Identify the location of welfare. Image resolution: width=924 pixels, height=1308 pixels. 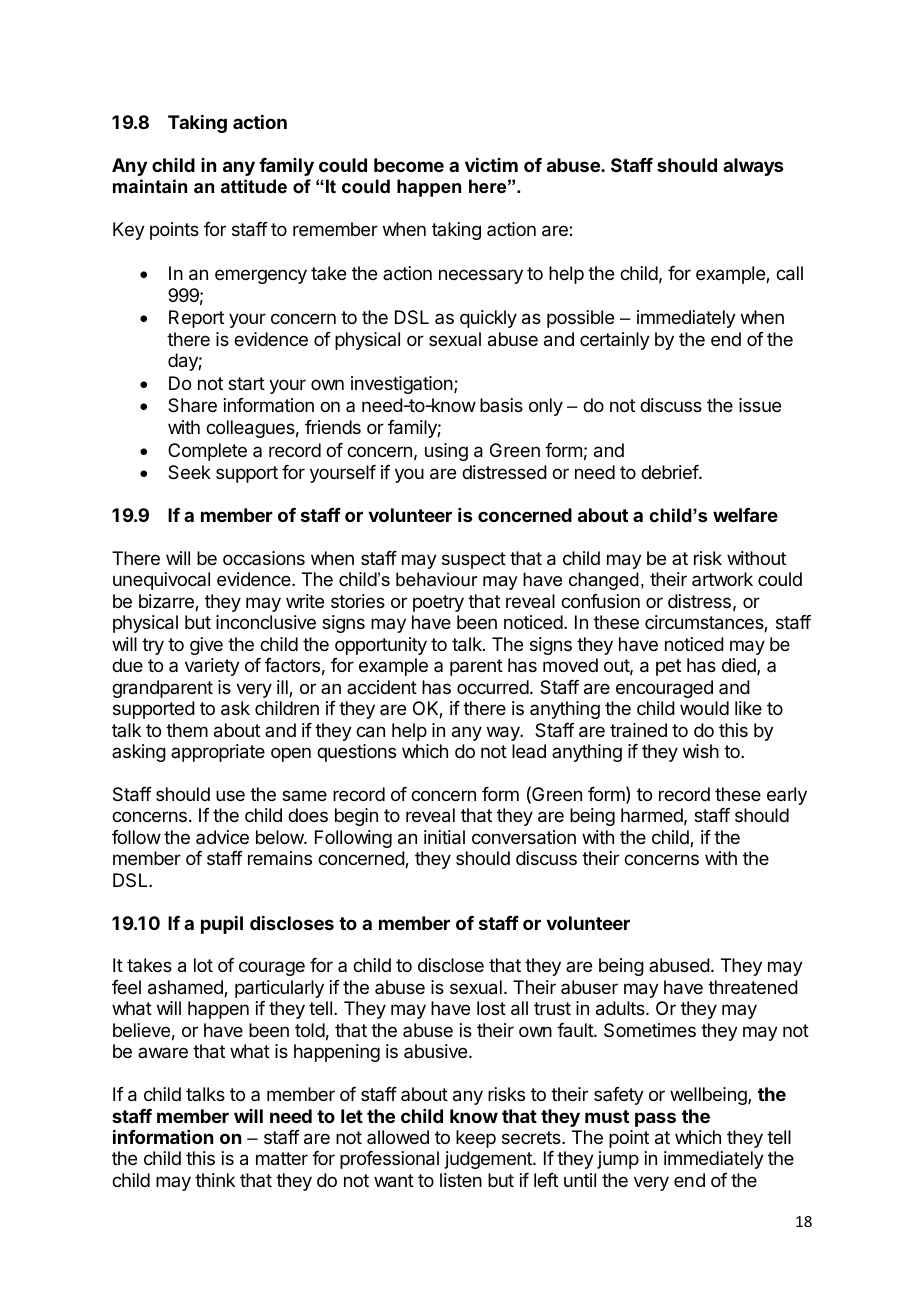
(745, 515).
